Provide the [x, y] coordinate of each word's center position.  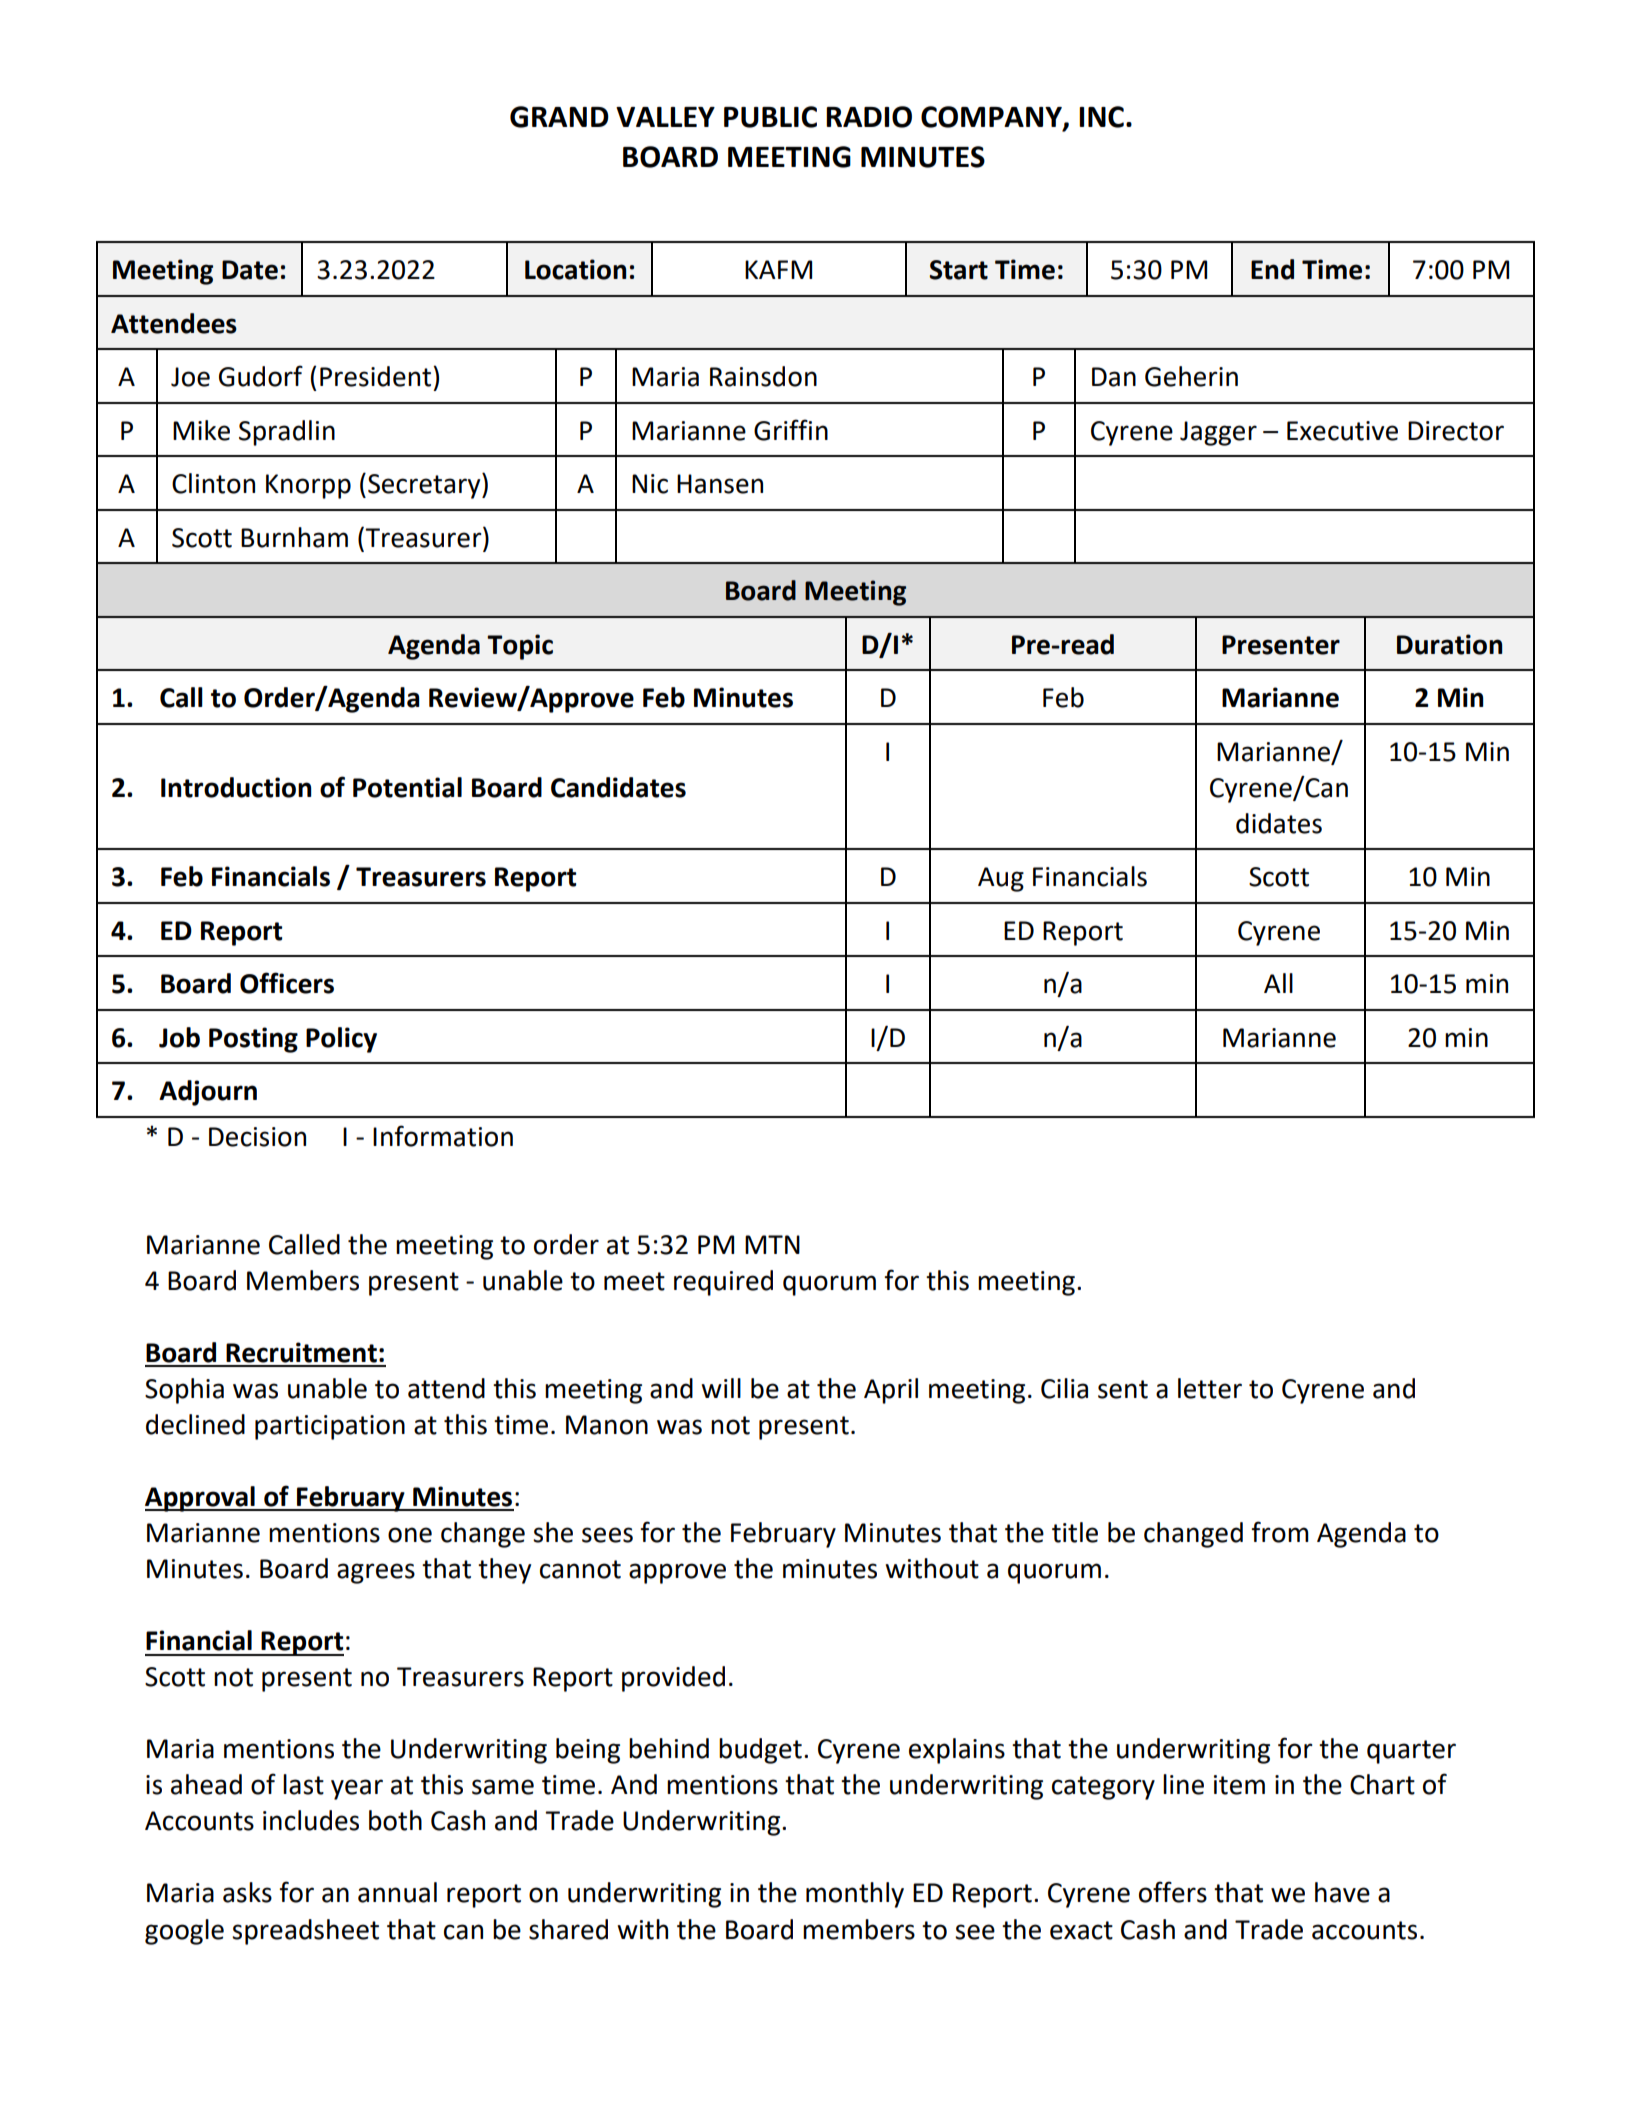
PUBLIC [770, 117]
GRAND [559, 117]
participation [330, 1427]
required [723, 1283]
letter [1210, 1388]
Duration [1449, 644]
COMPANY [992, 118]
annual [397, 1892]
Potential [407, 787]
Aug [1001, 879]
